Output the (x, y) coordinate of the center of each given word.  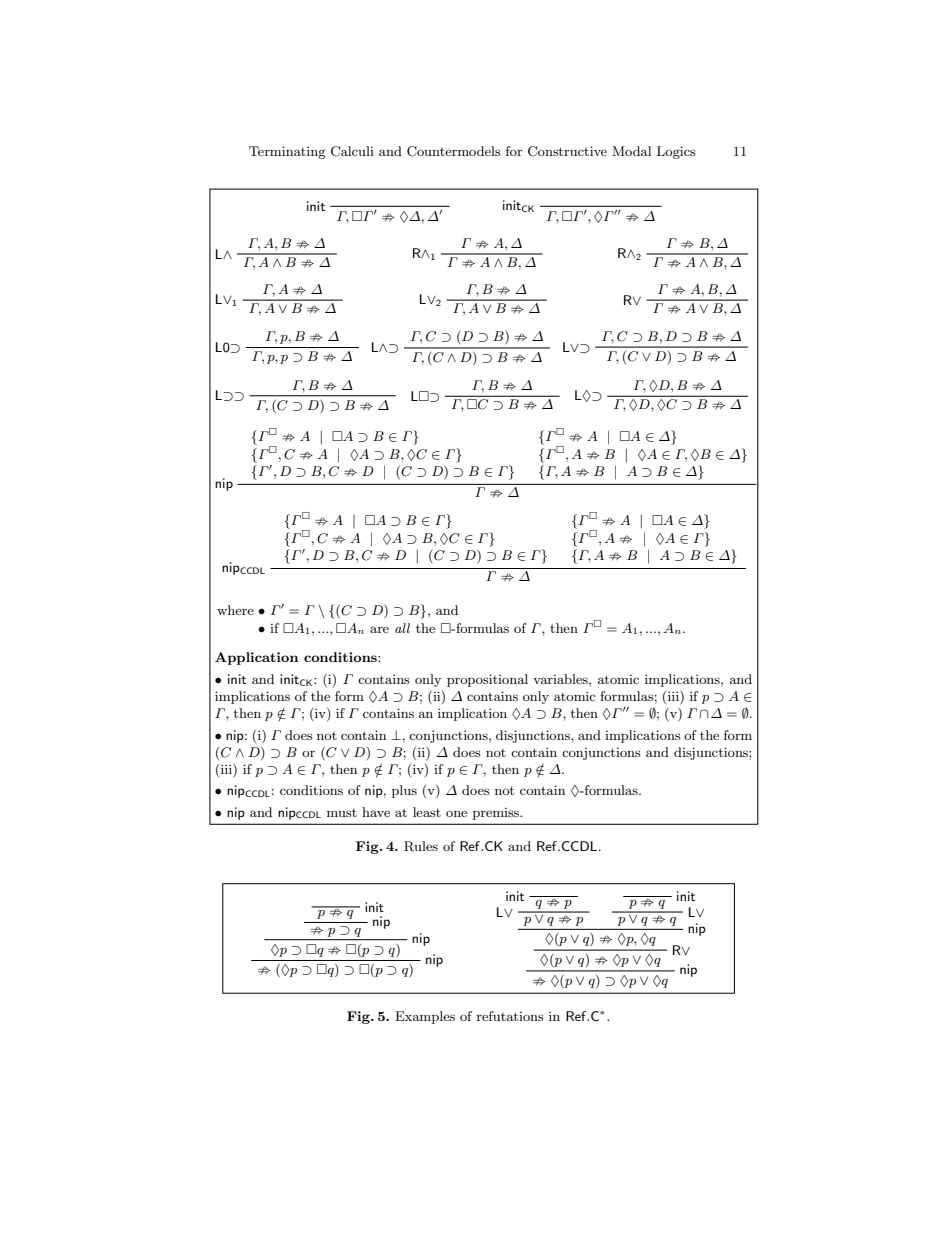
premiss (497, 814)
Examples (425, 1017)
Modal (631, 151)
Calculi (352, 151)
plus (404, 791)
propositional (487, 680)
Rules (421, 846)
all (402, 628)
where (235, 610)
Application (256, 658)
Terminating (287, 152)
